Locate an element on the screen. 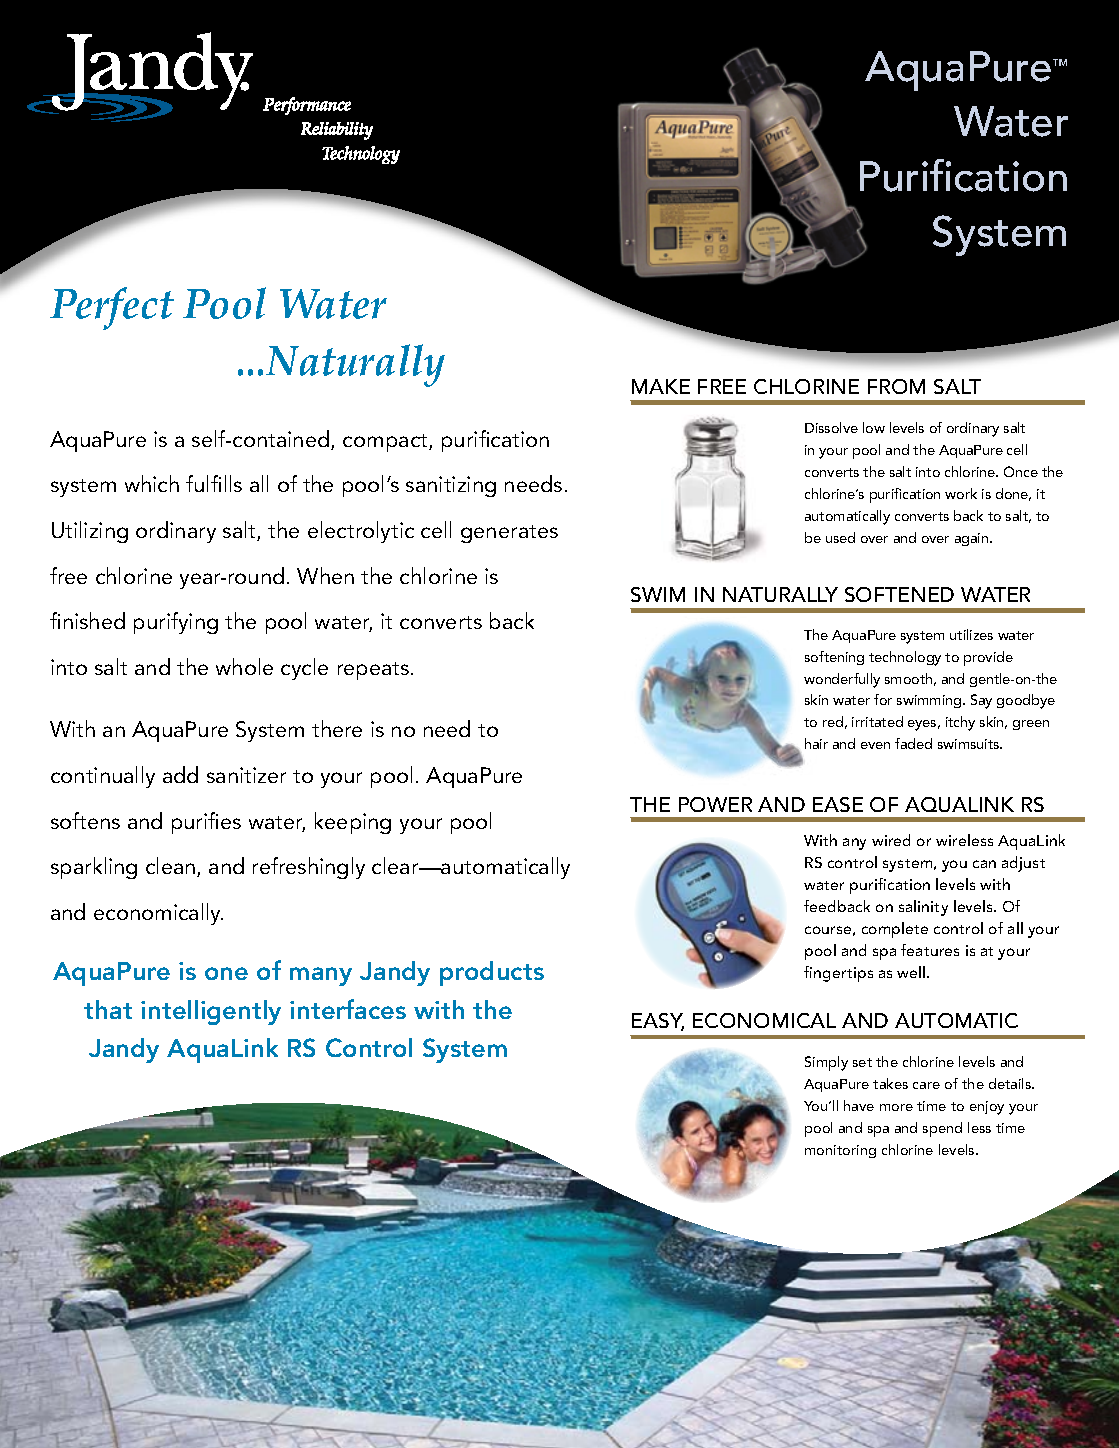 The image size is (1119, 1448). there is located at coordinates (337, 728).
